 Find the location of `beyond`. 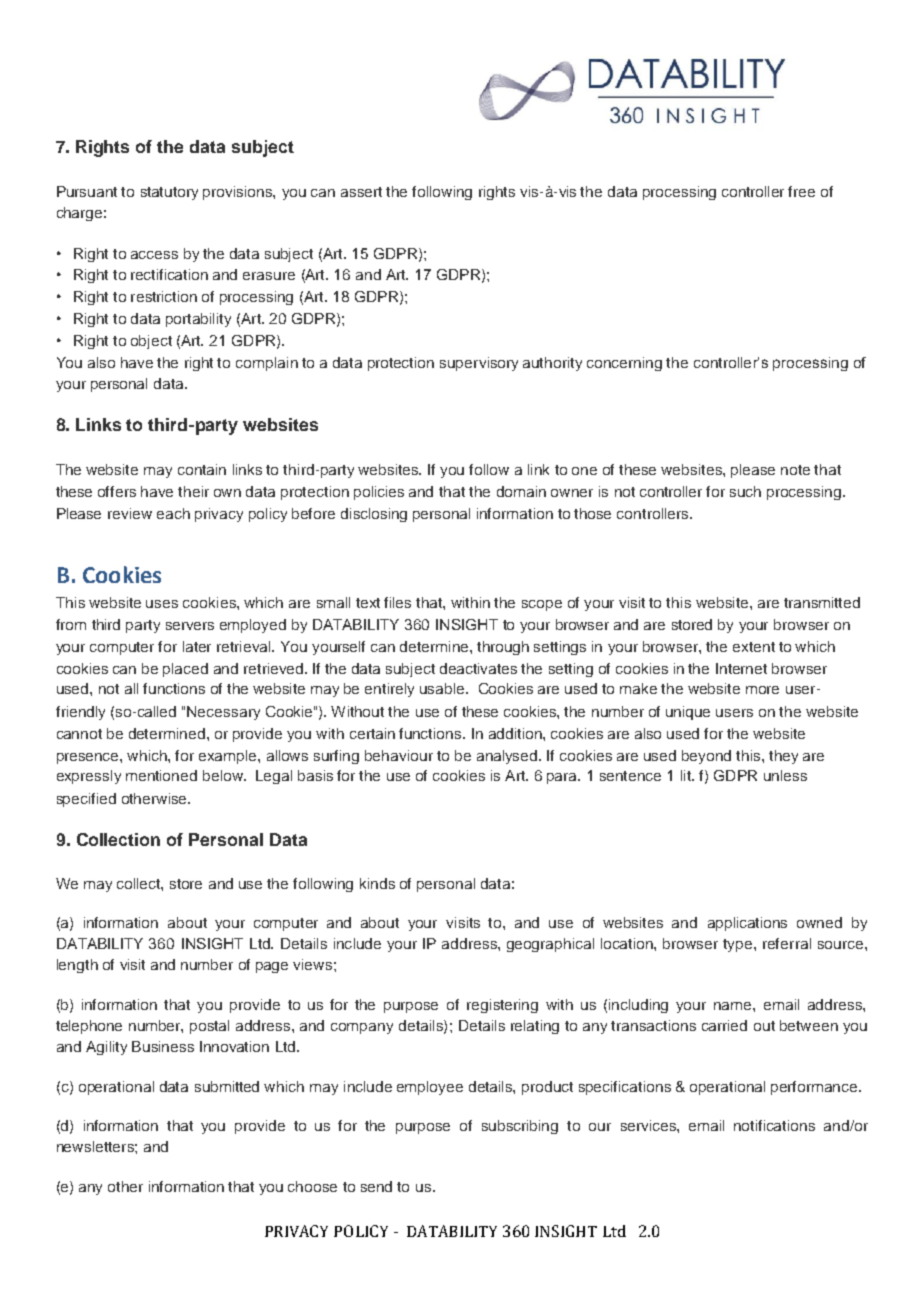

beyond is located at coordinates (706, 757).
